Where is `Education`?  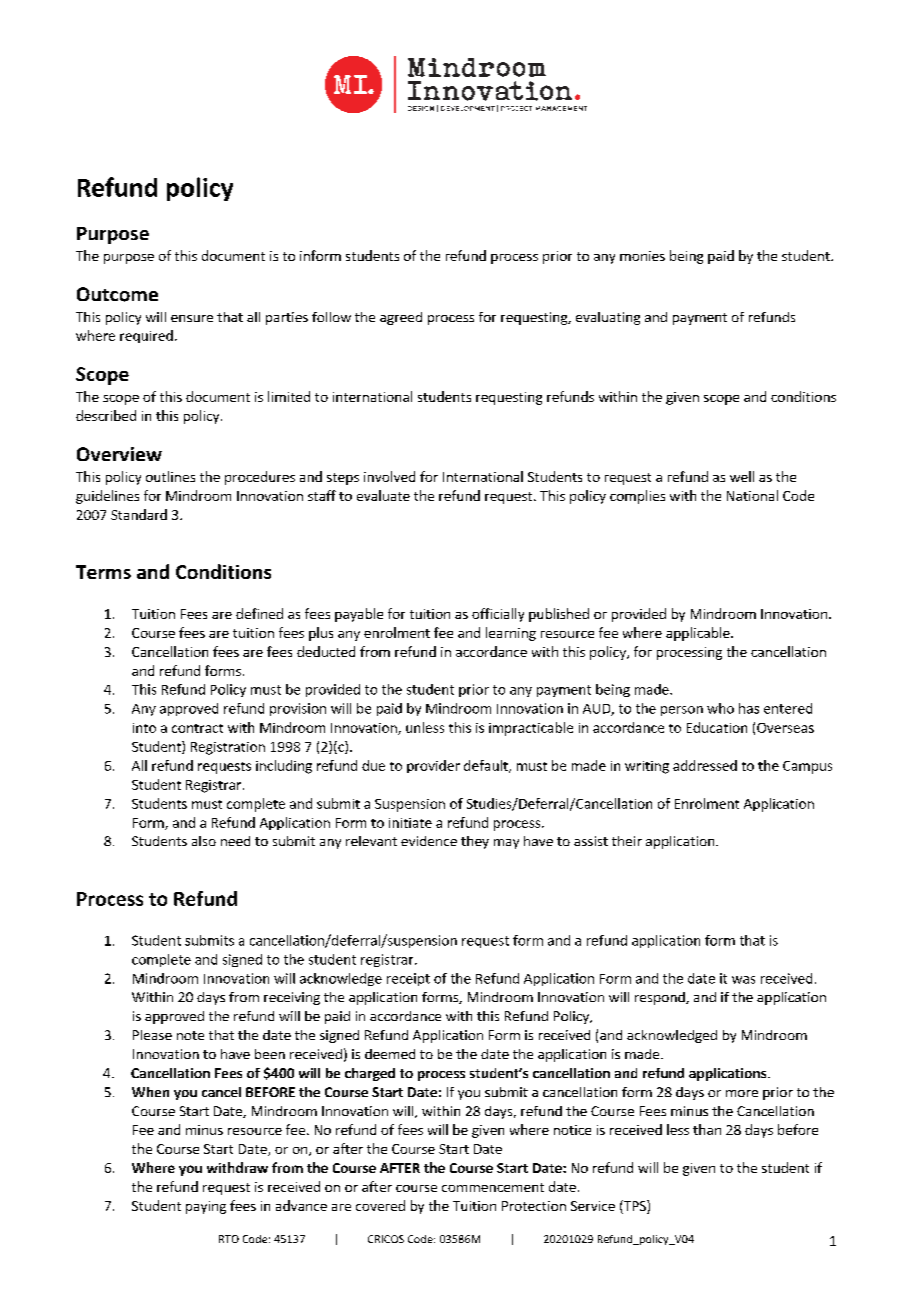 Education is located at coordinates (717, 727).
